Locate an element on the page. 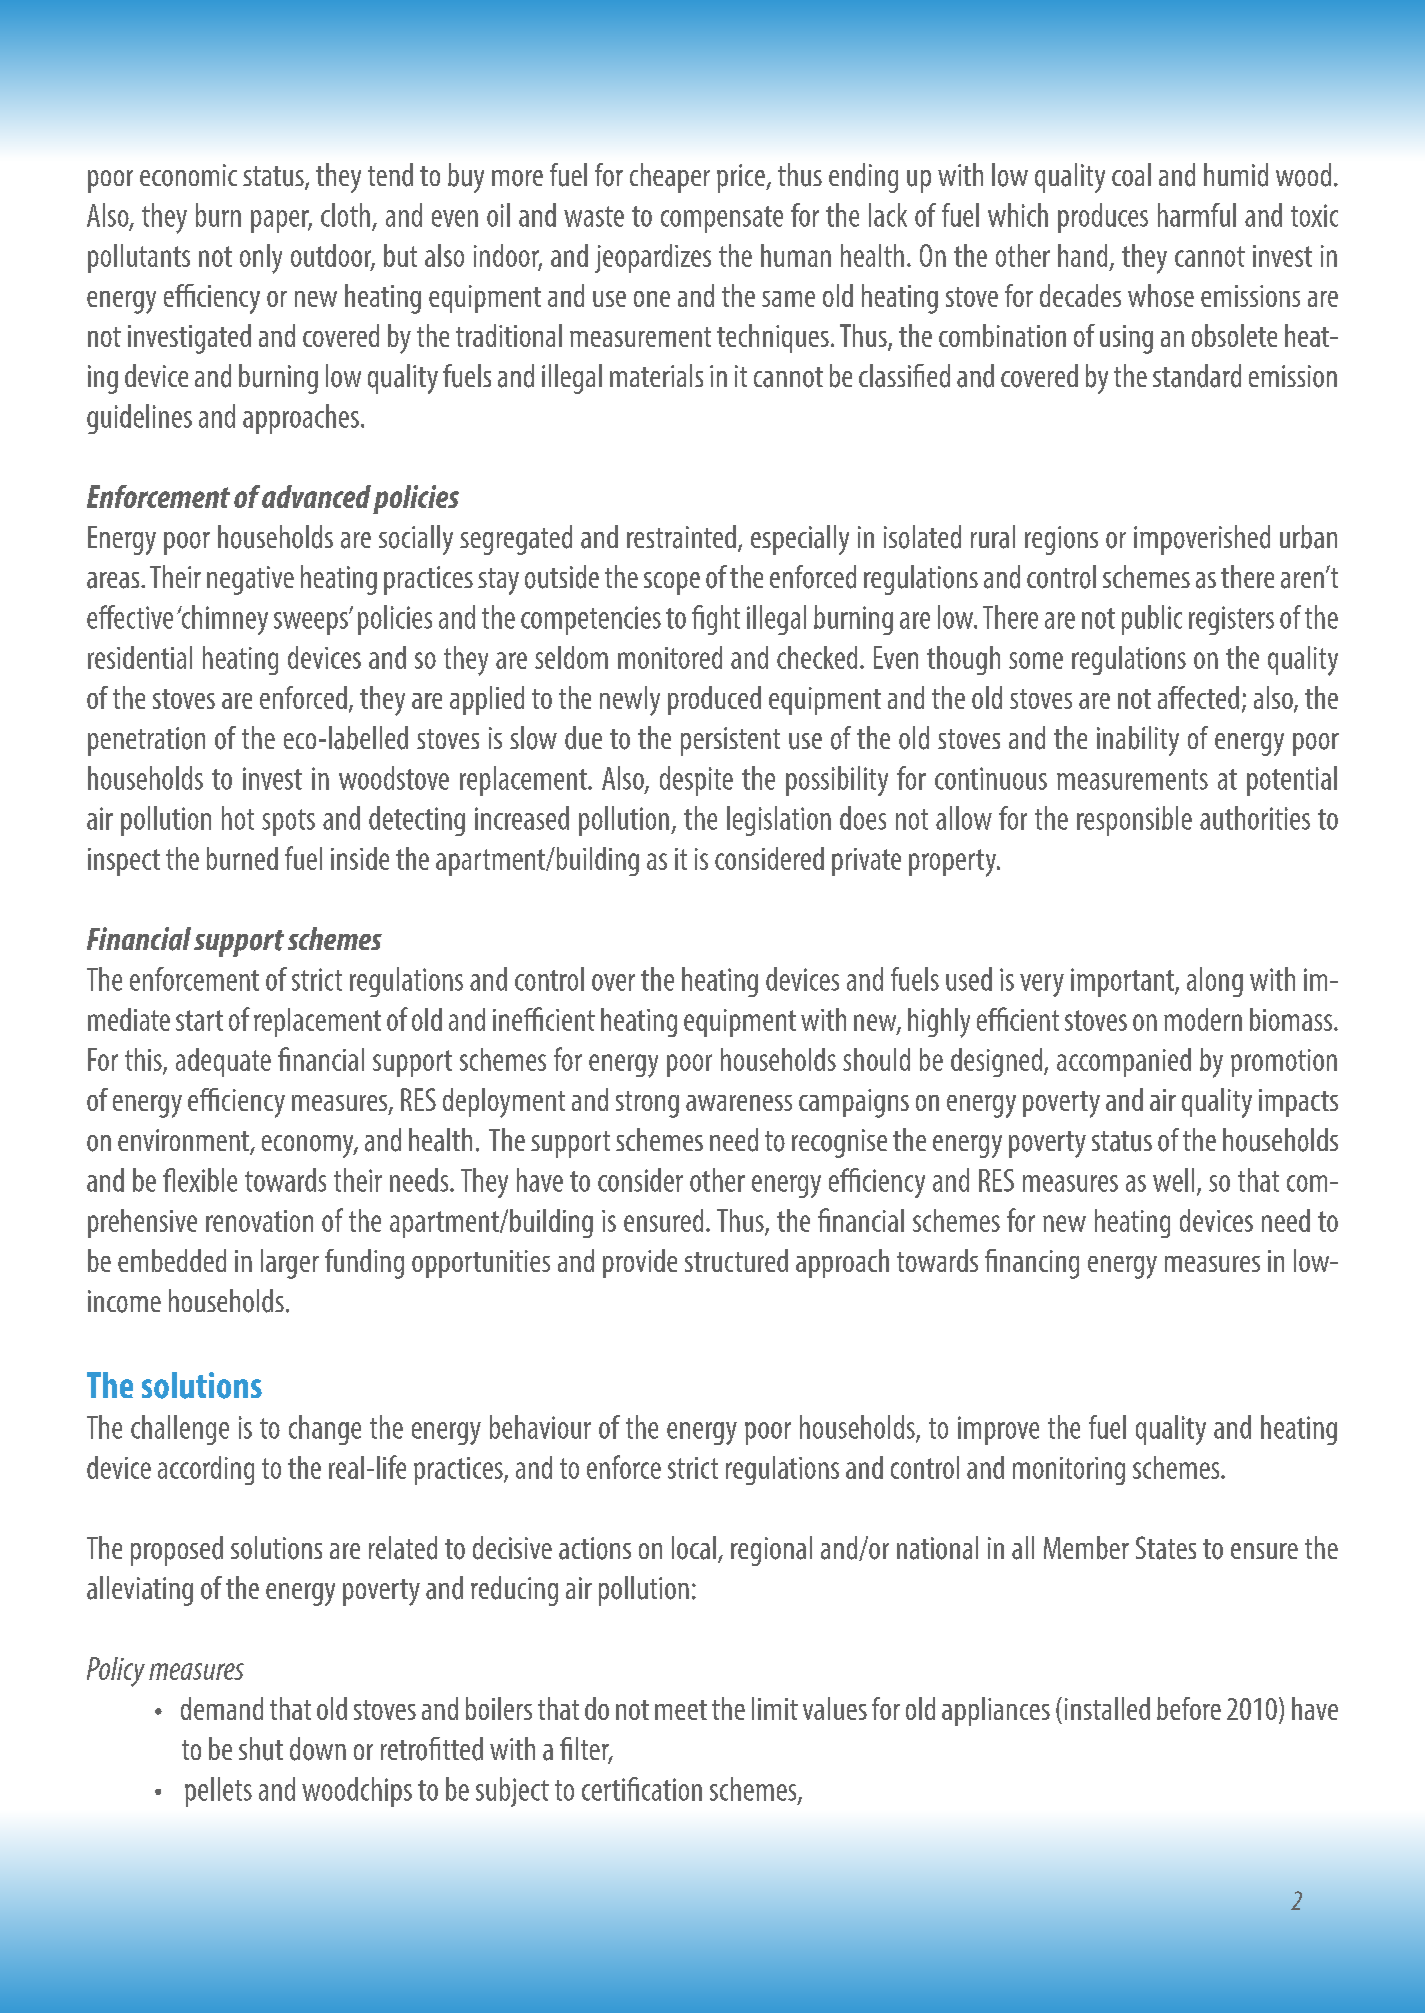  only is located at coordinates (261, 259).
